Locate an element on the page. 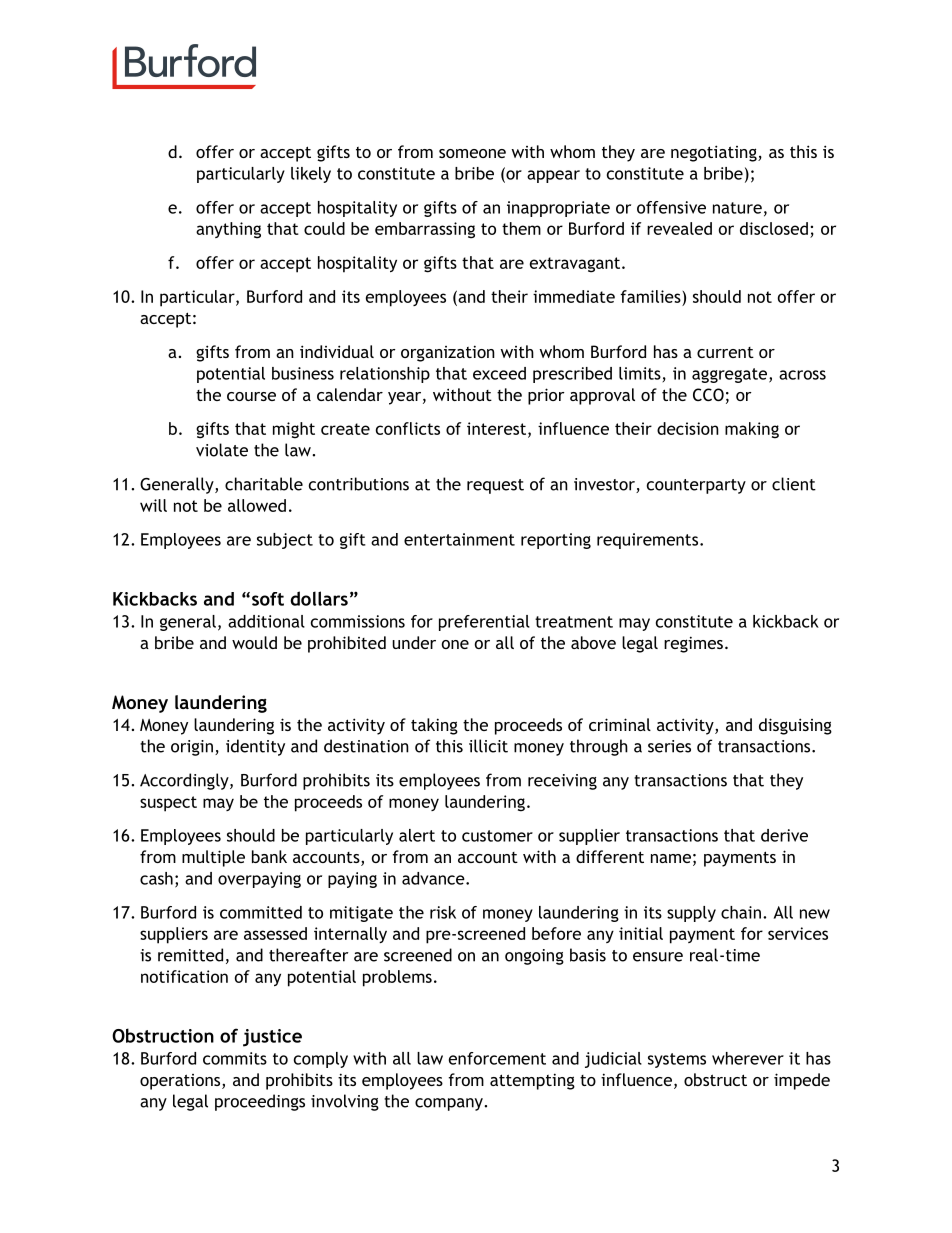 Image resolution: width=952 pixels, height=1233 pixels. nature is located at coordinates (737, 208).
